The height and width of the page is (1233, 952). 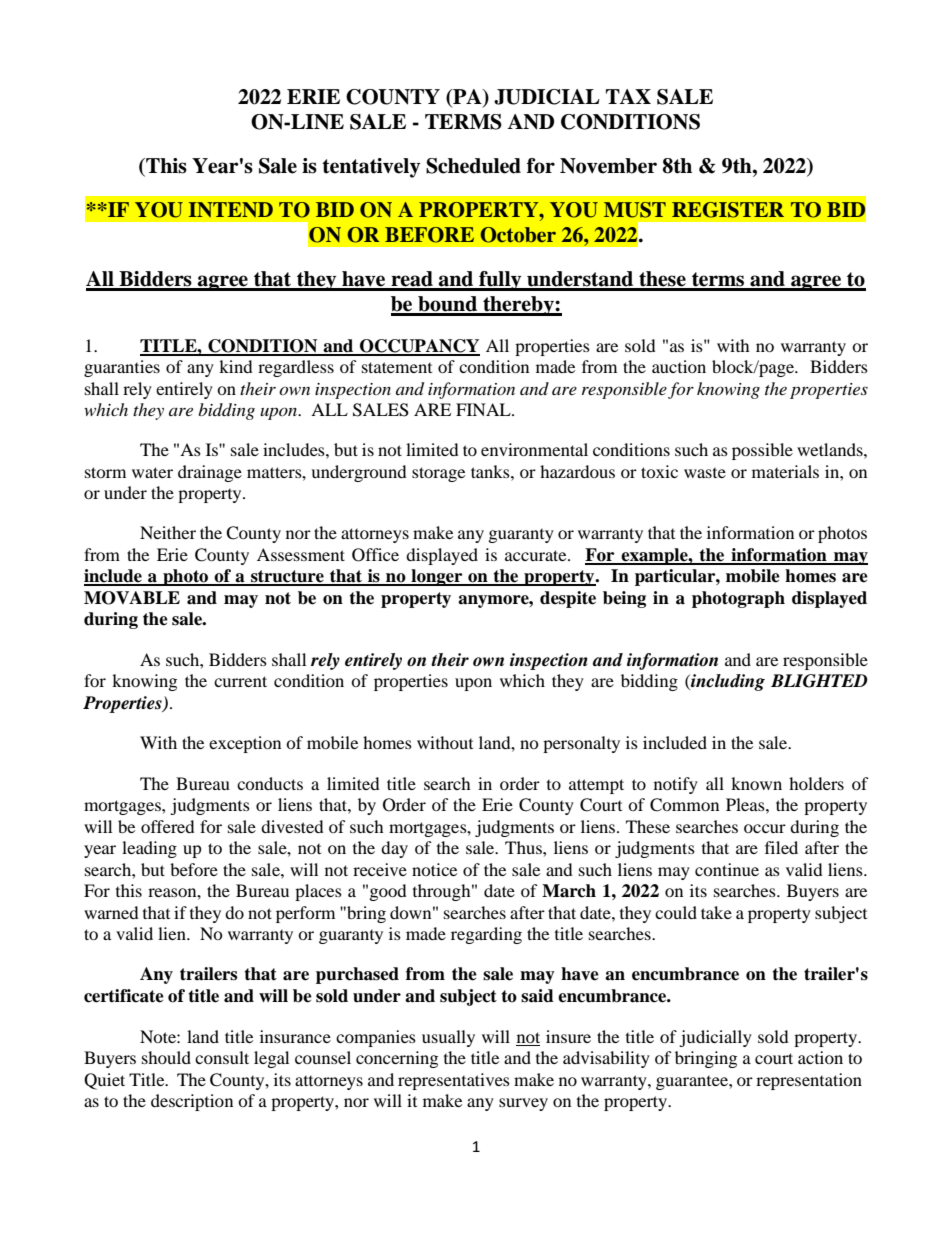 I want to click on Scheduled, so click(x=473, y=166).
